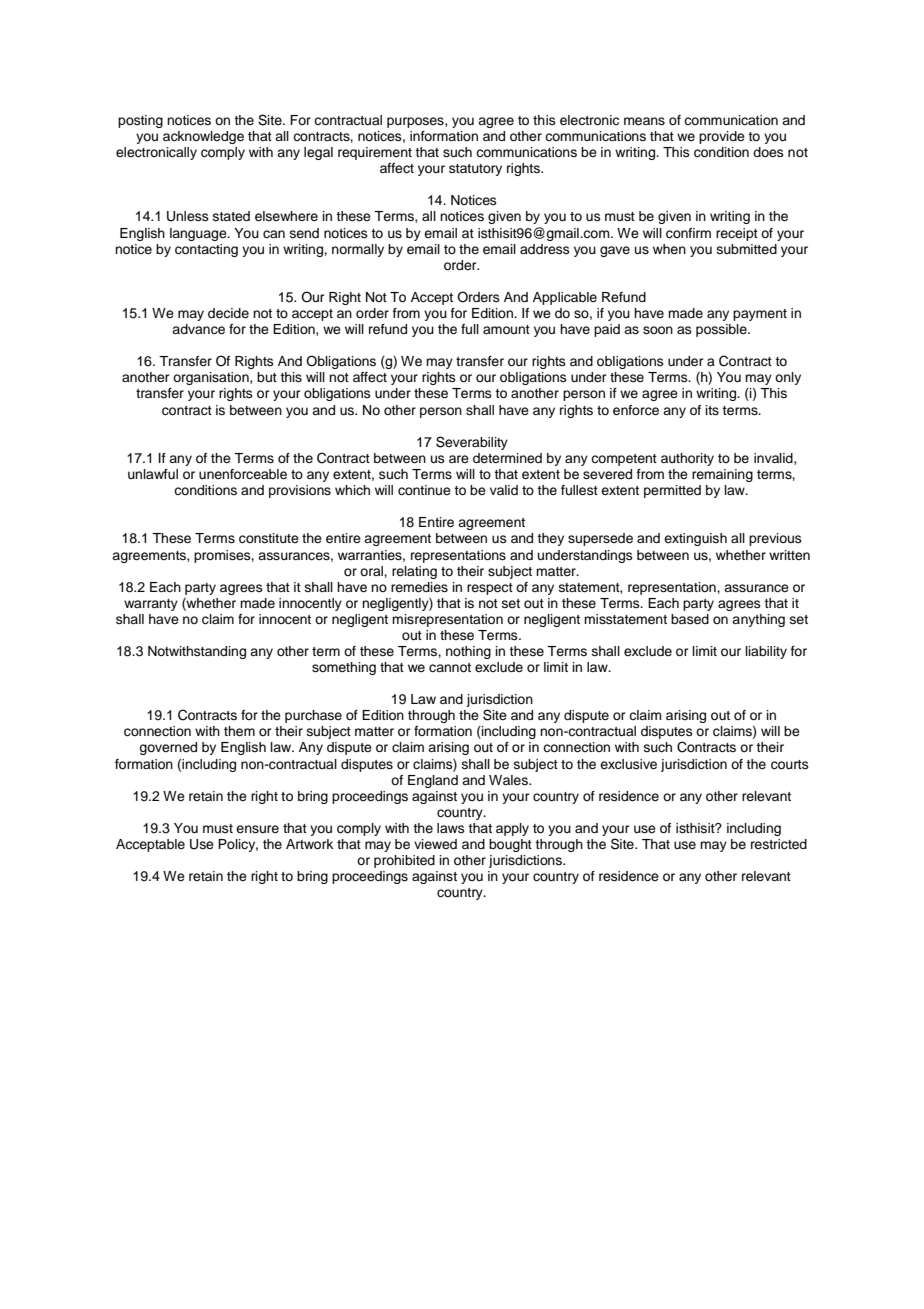  What do you see at coordinates (203, 137) in the page?
I see `acknowledge` at bounding box center [203, 137].
